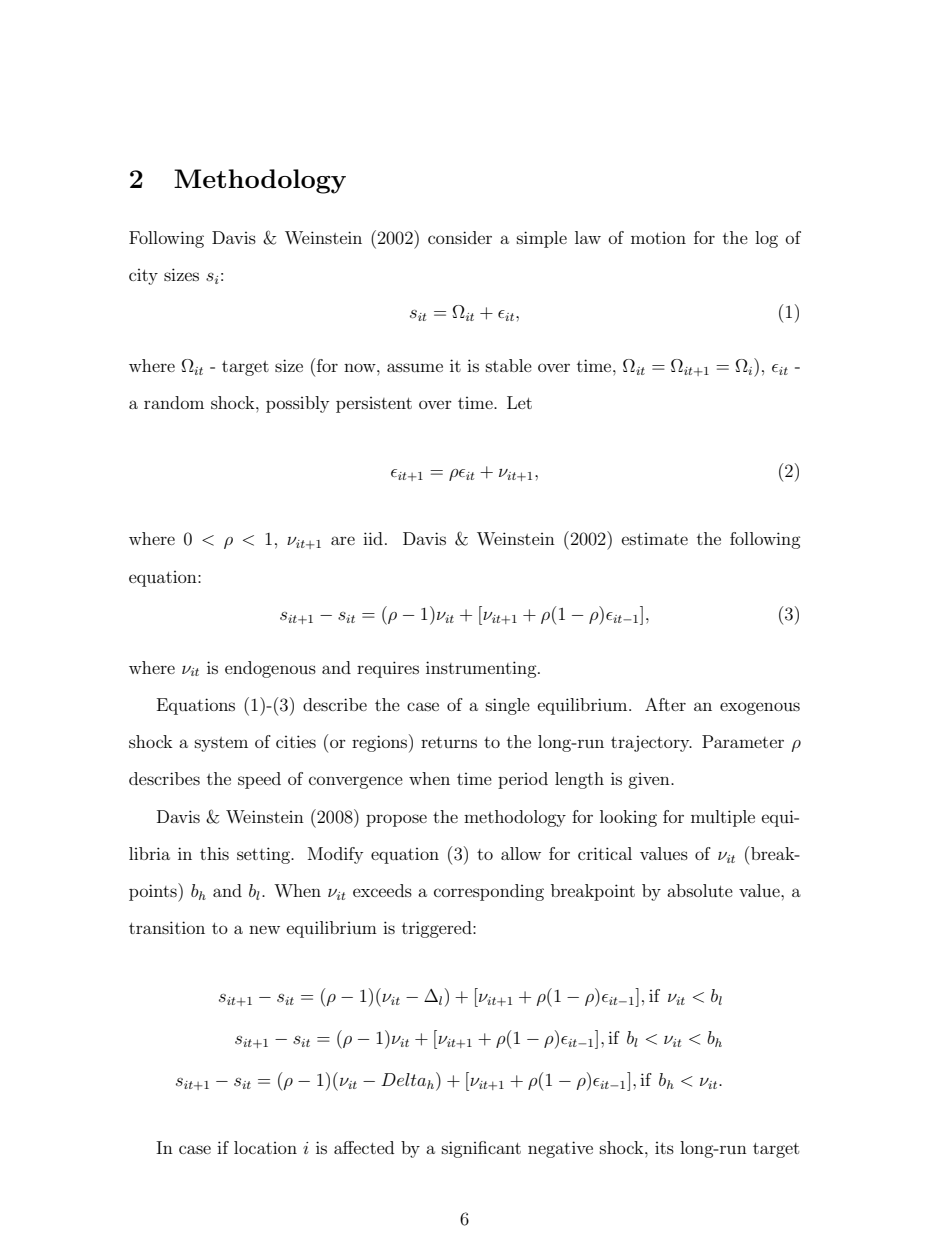  Describe the element at coordinates (481, 1149) in the screenshot. I see `significant` at that location.
